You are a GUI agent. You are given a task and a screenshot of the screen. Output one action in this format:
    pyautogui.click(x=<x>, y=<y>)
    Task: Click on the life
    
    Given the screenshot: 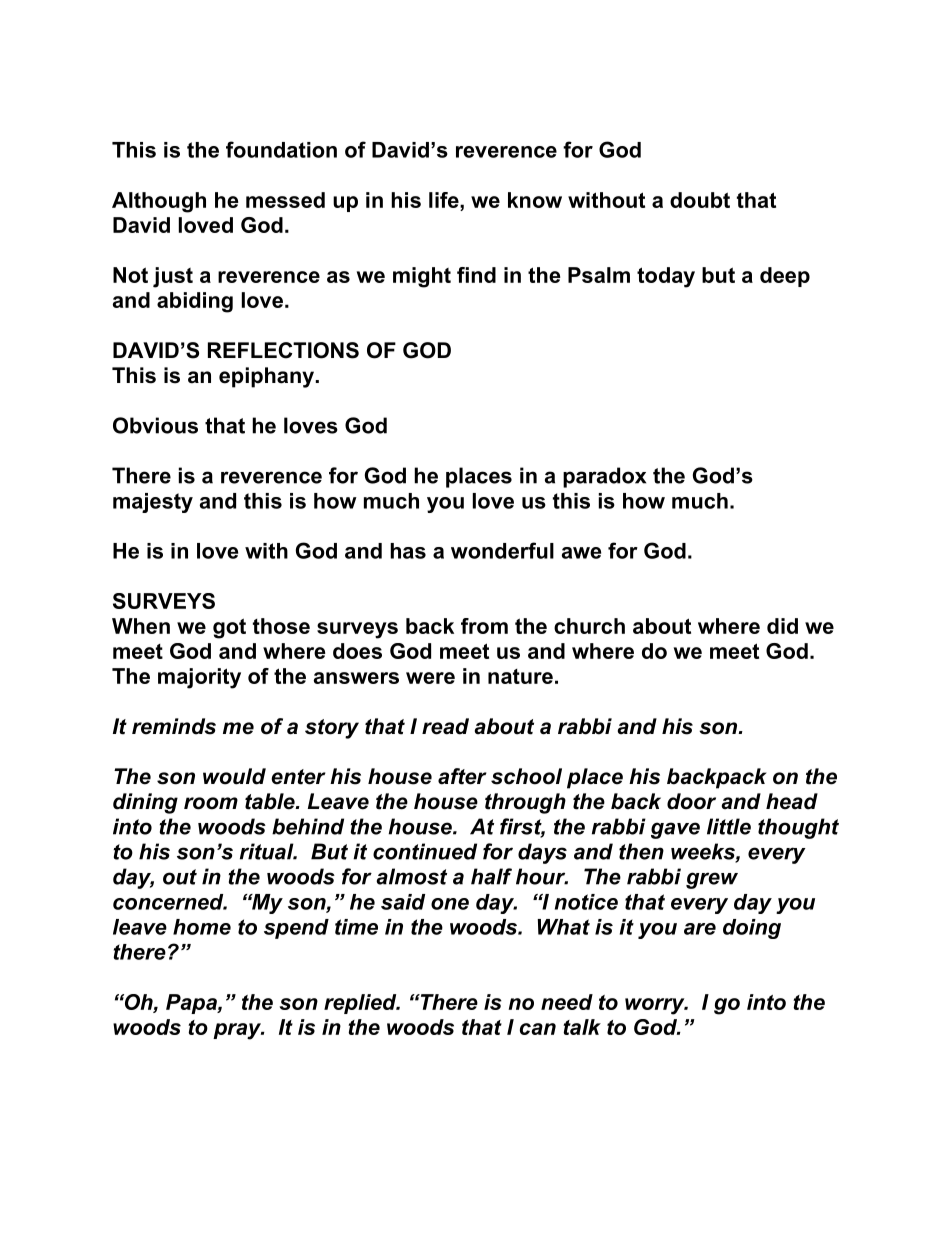 What is the action you would take?
    pyautogui.click(x=445, y=200)
